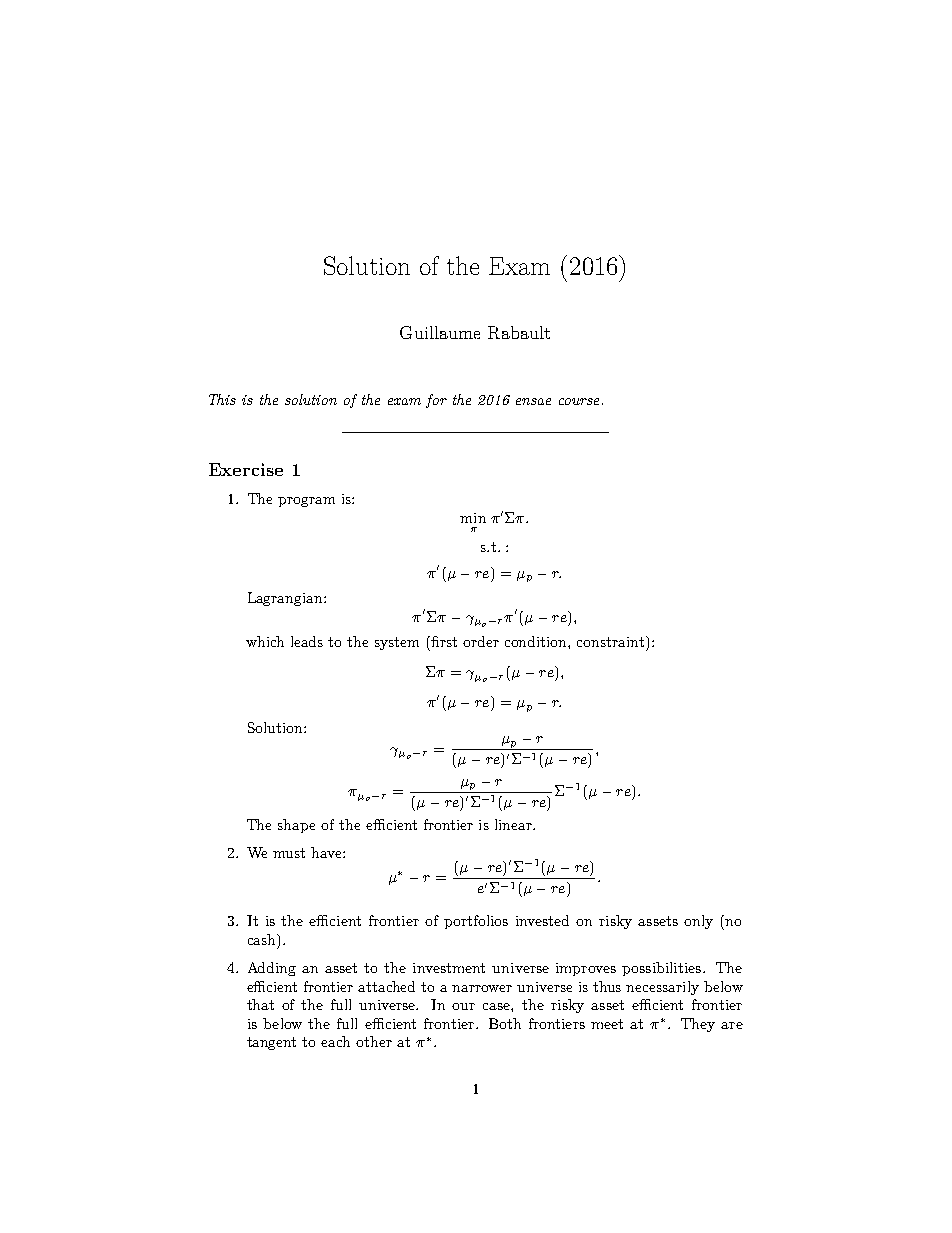 This screenshot has height=1233, width=952. I want to click on program, so click(306, 502).
